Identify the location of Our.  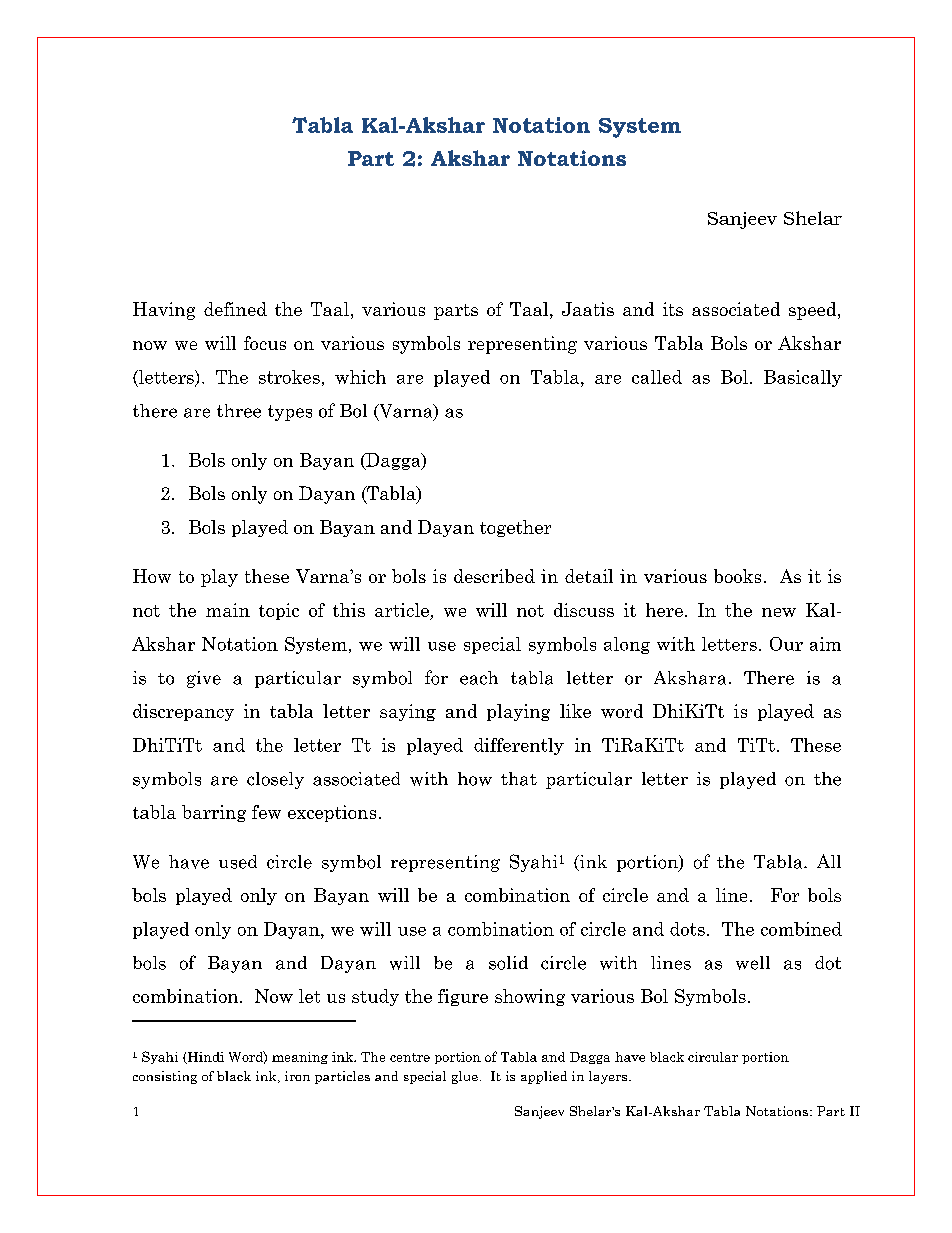
(786, 644).
